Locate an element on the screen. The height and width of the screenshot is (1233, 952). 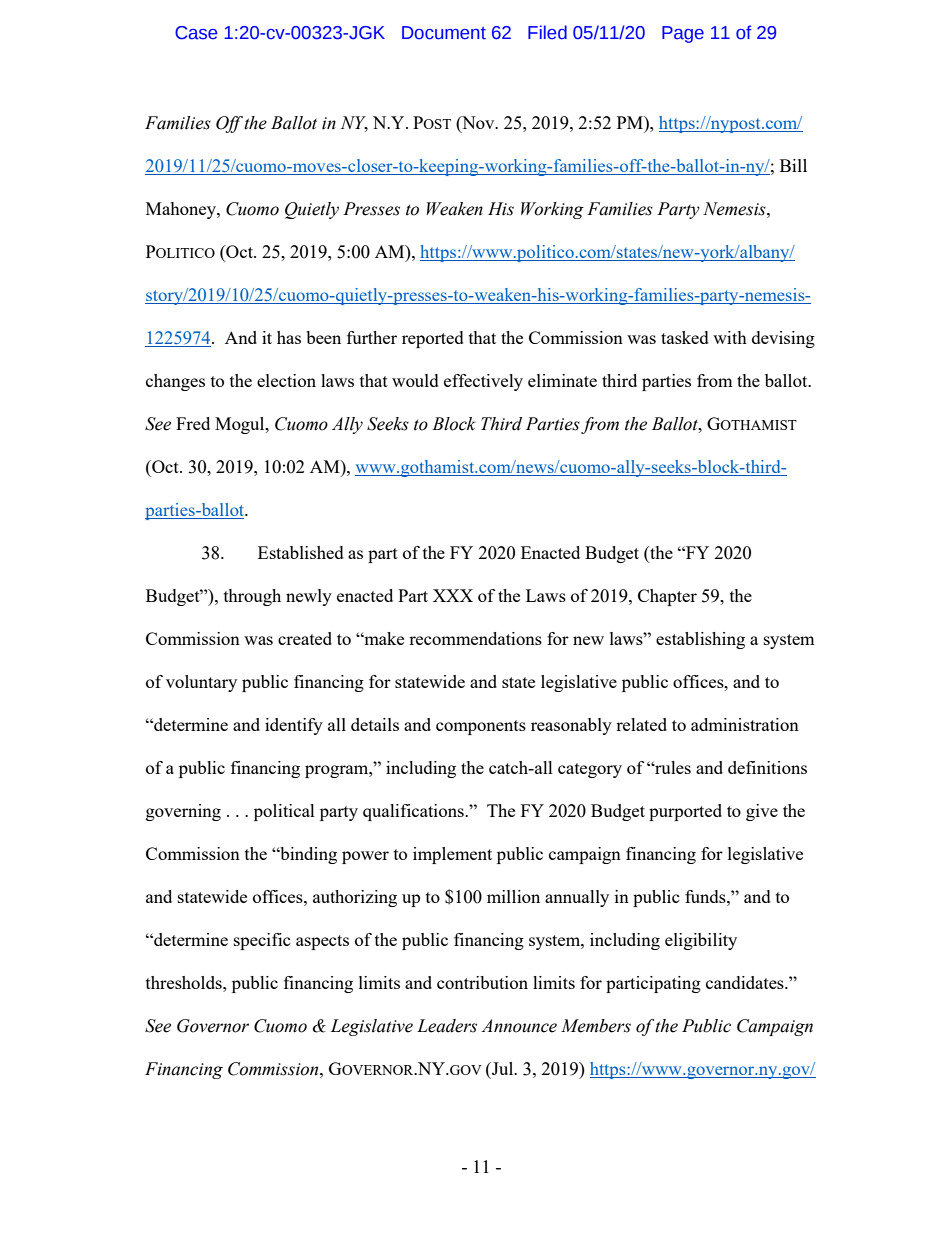
effectively is located at coordinates (483, 382).
